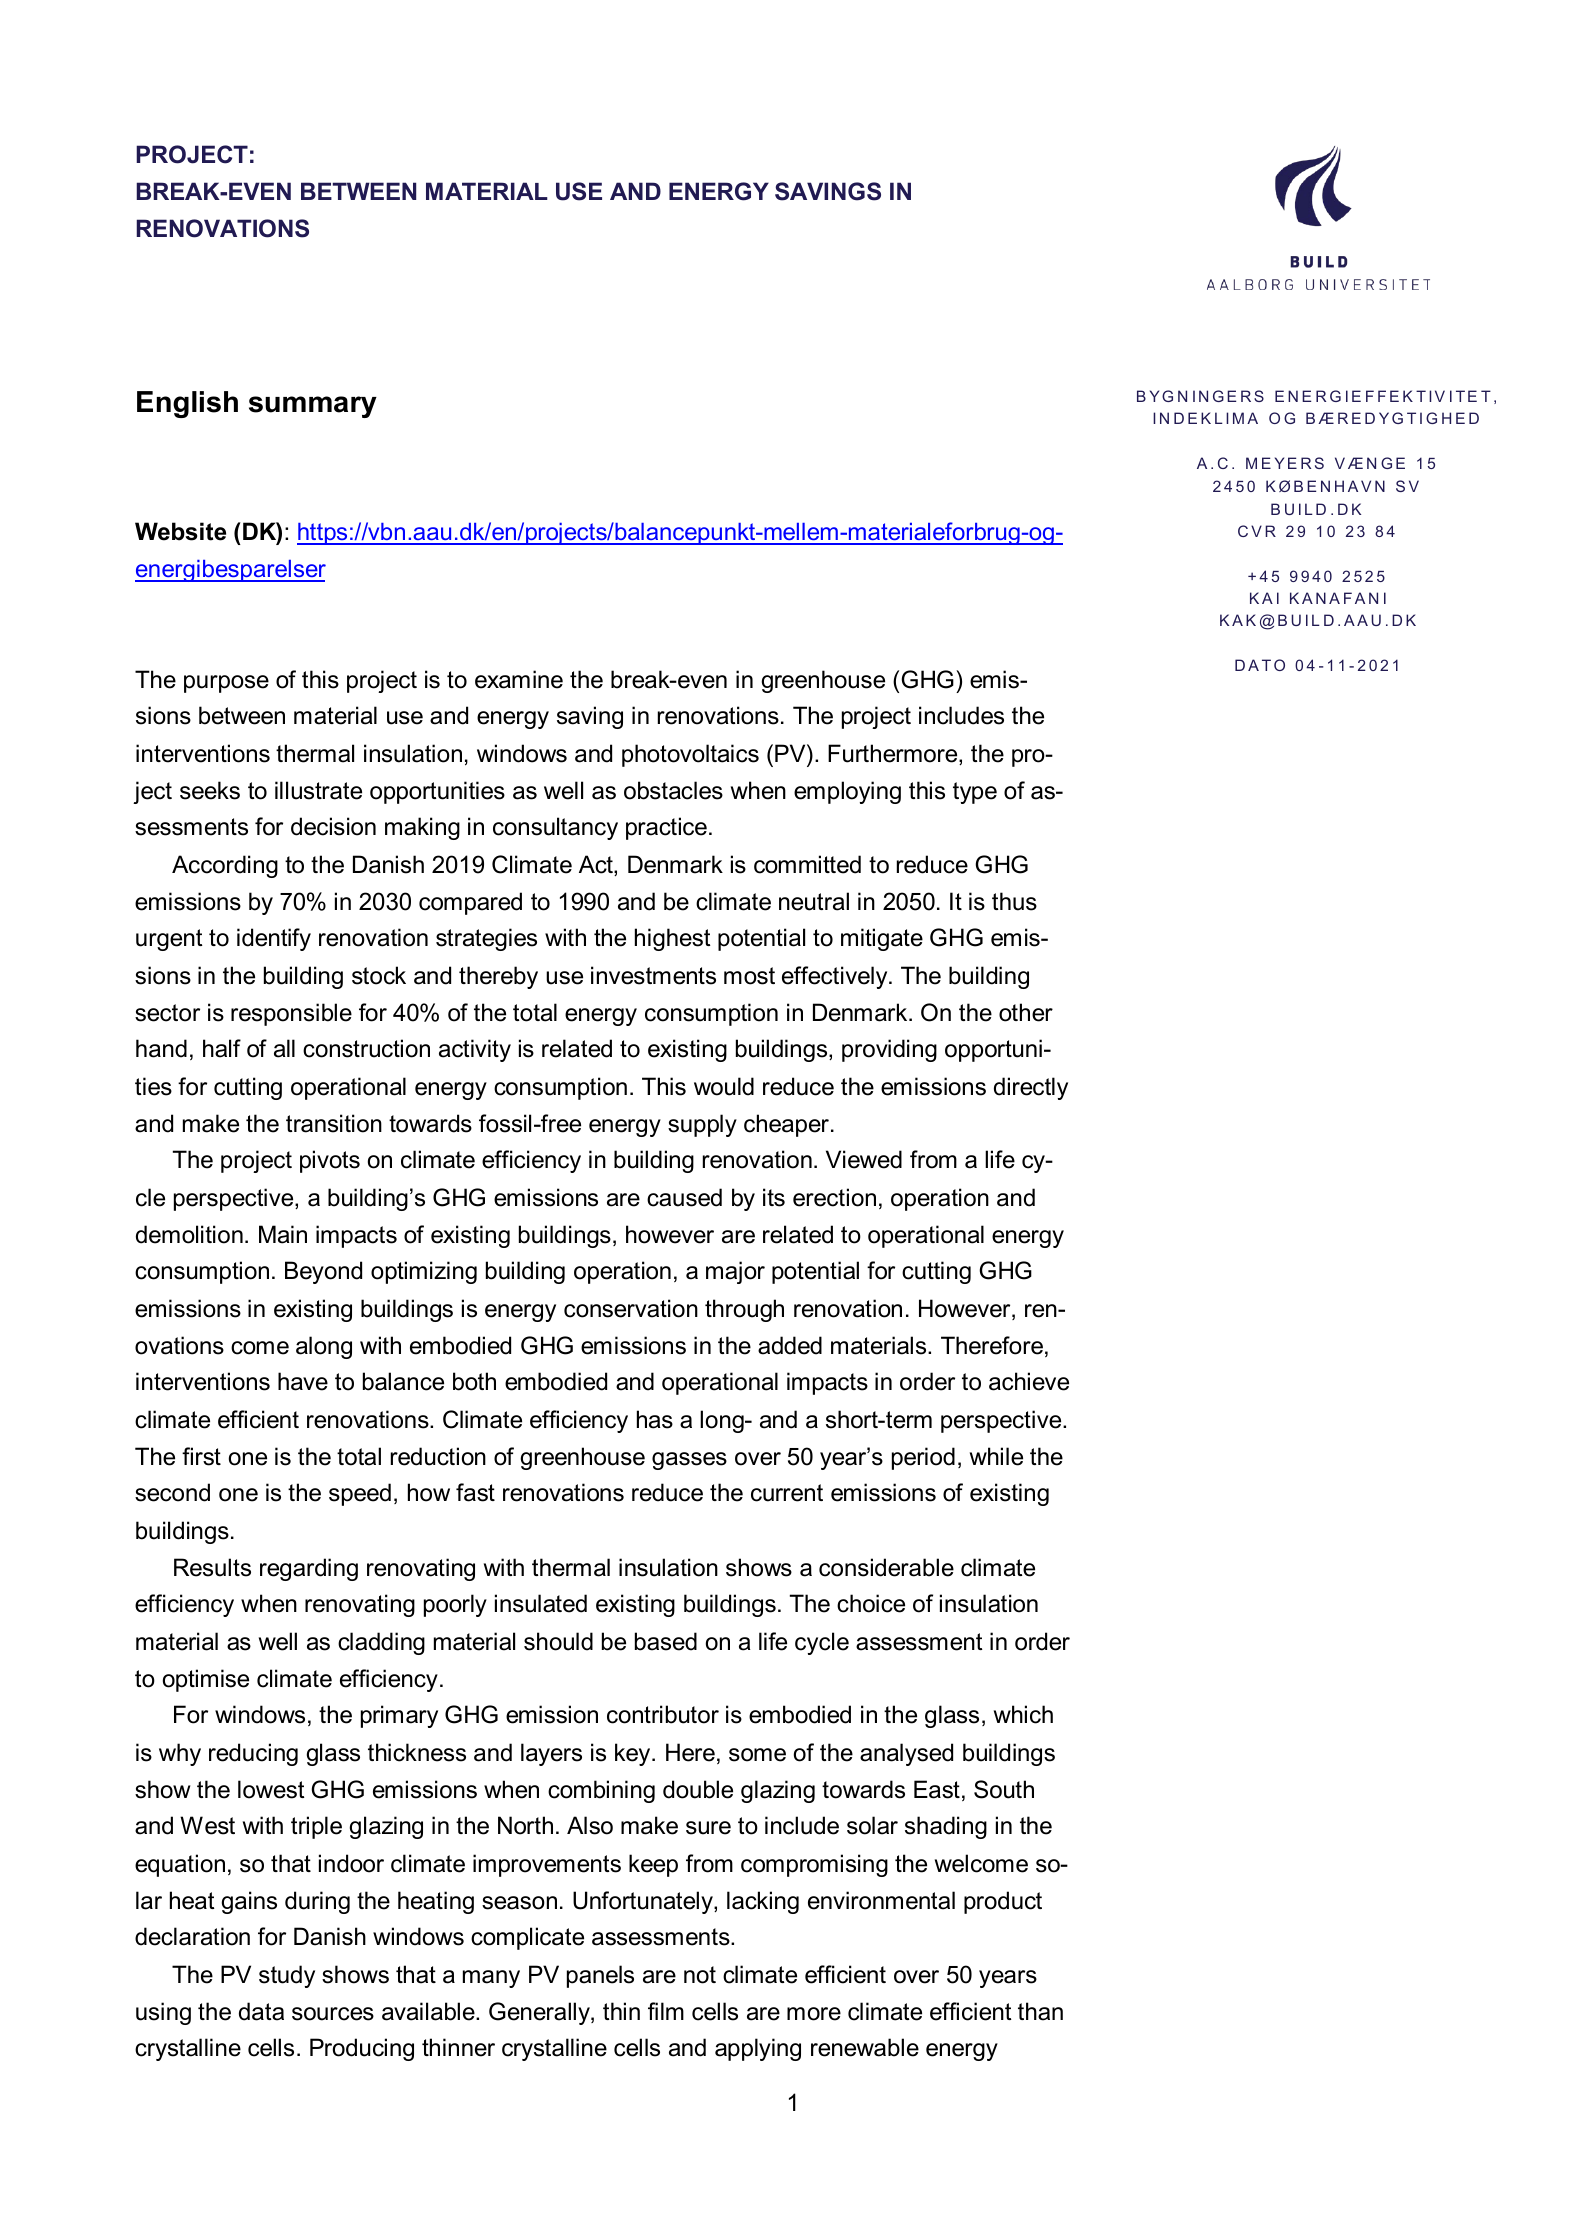  I want to click on decision, so click(333, 826).
